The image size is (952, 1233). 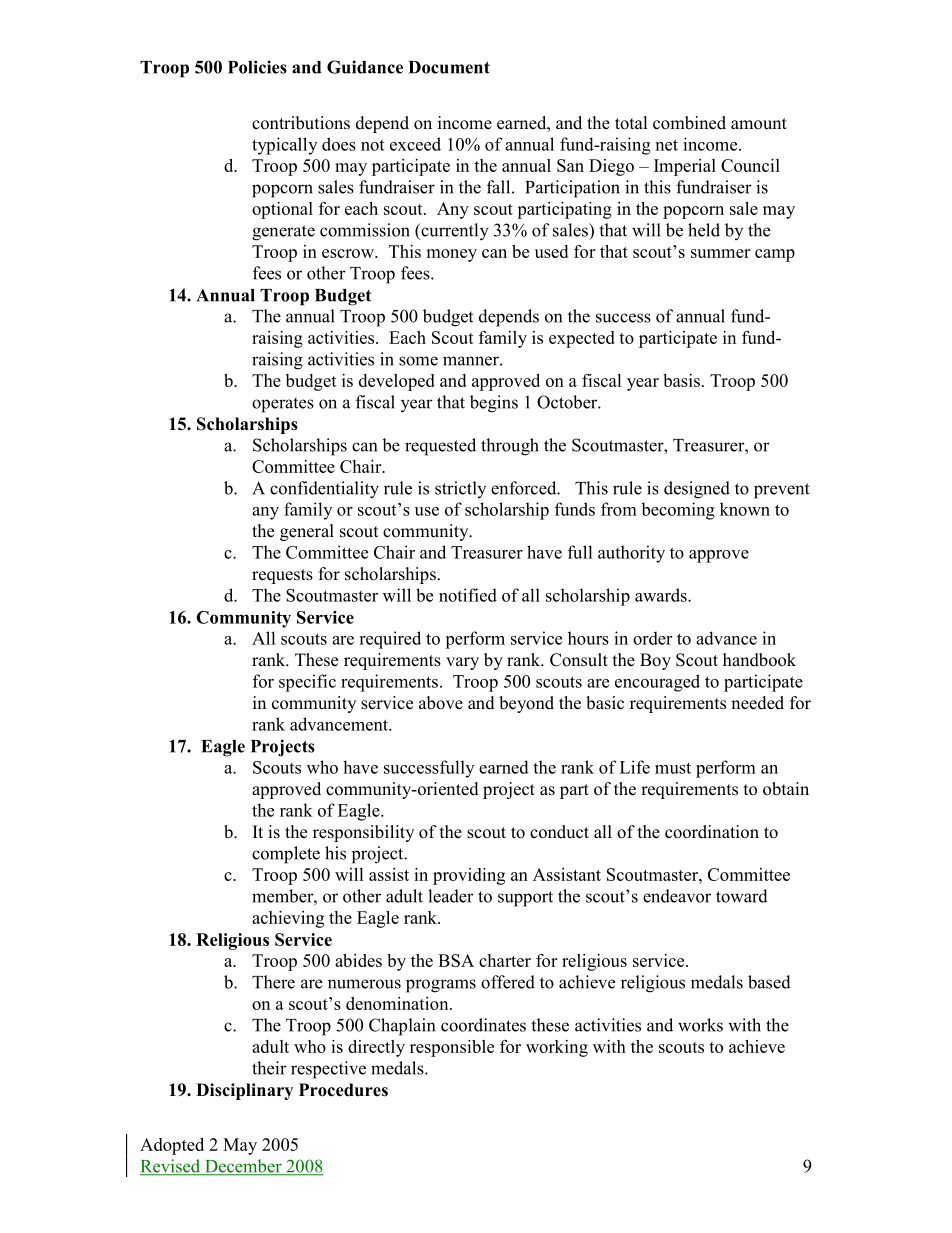 I want to click on awards, so click(x=662, y=595).
